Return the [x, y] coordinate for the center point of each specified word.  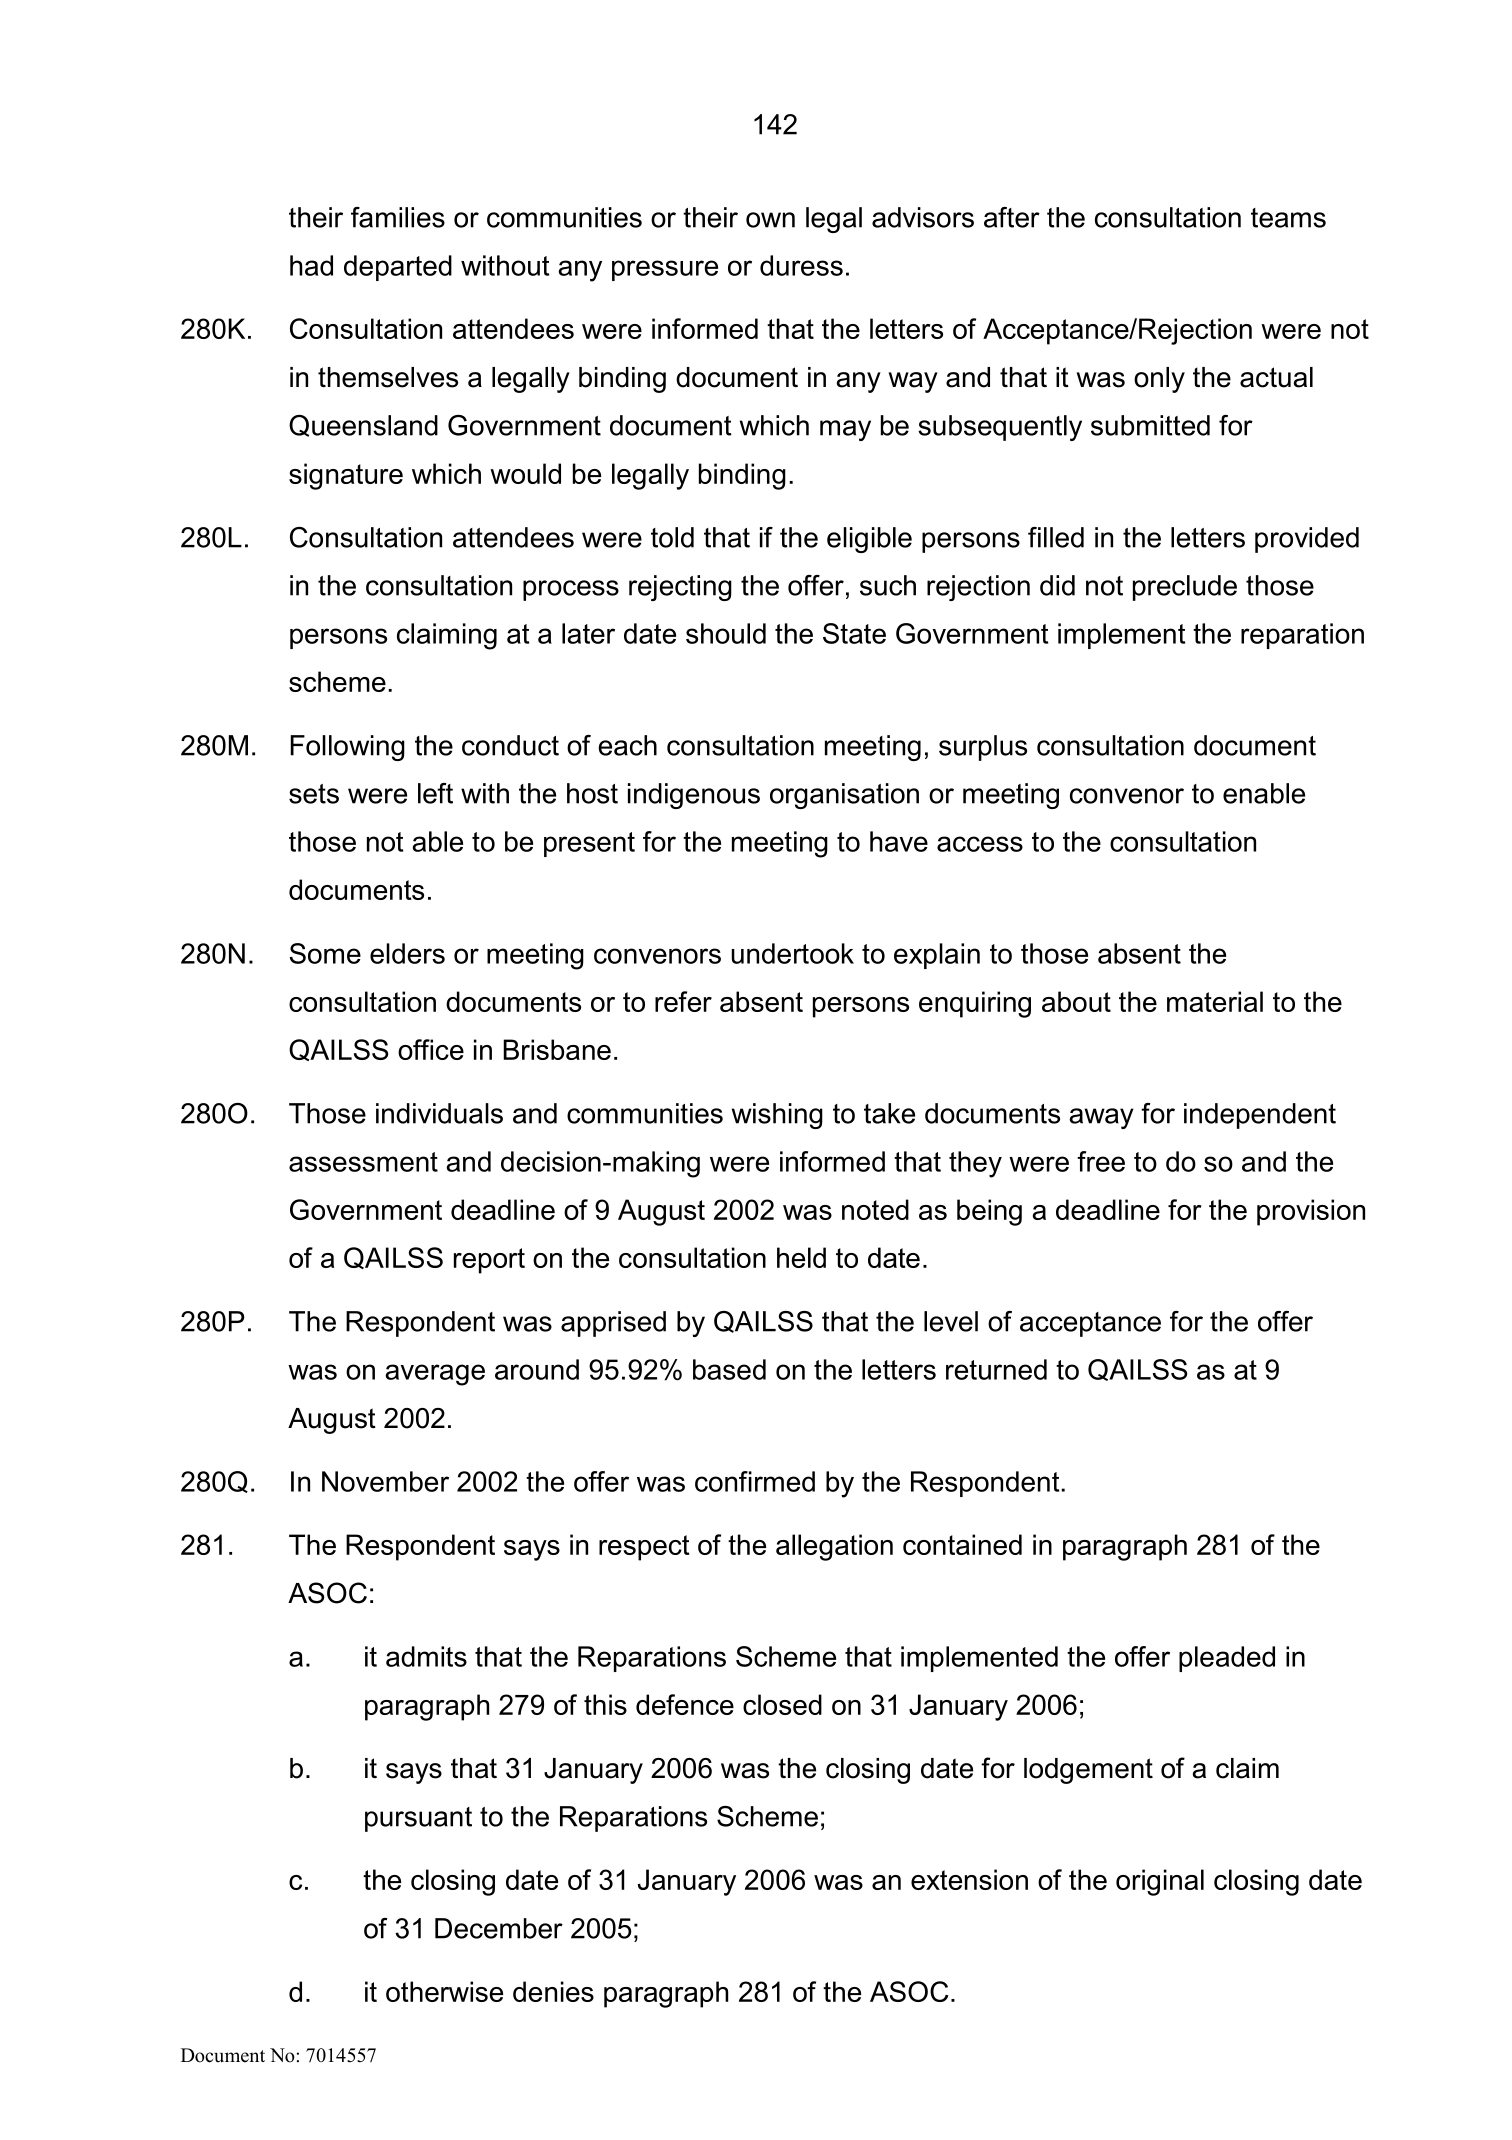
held [801, 1257]
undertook [792, 953]
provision [1311, 1212]
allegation [834, 1547]
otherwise [444, 1991]
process [571, 590]
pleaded [1227, 1659]
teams [1288, 218]
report [489, 1261]
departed [398, 268]
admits [426, 1656]
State [854, 633]
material [1215, 1001]
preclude [1185, 588]
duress [801, 265]
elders [407, 953]
